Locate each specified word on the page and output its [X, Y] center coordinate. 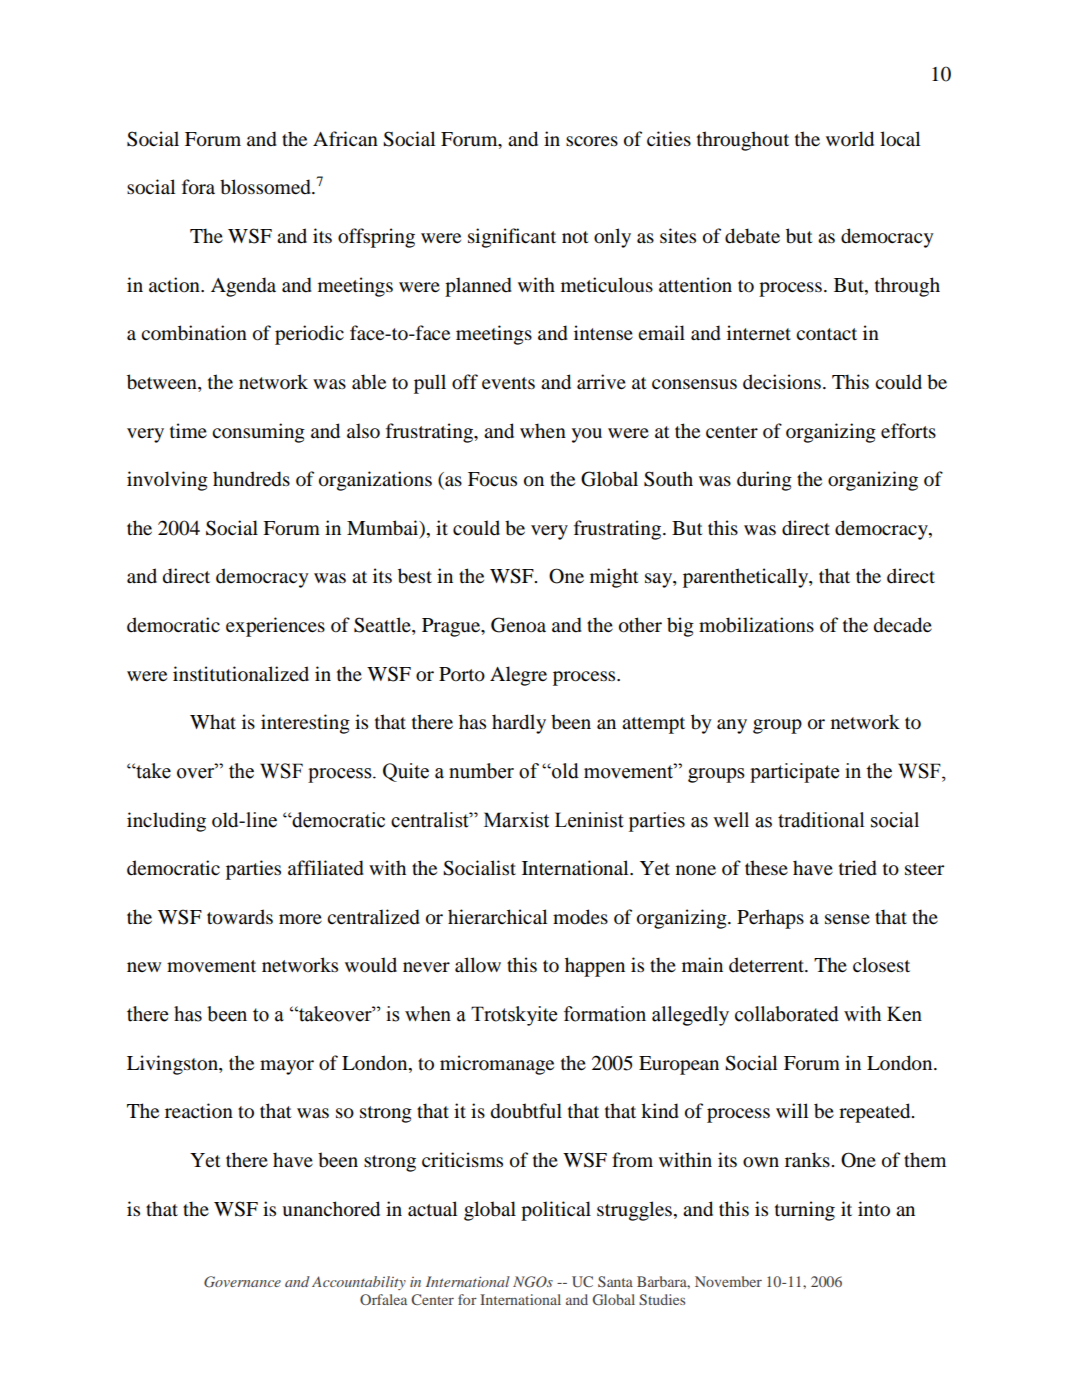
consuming [258, 433]
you [587, 435]
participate [794, 773]
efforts [908, 431]
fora [198, 187]
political [556, 1211]
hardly [519, 724]
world [850, 139]
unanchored [331, 1209]
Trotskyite [514, 1016]
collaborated [787, 1014]
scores [592, 141]
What [213, 721]
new [144, 967]
